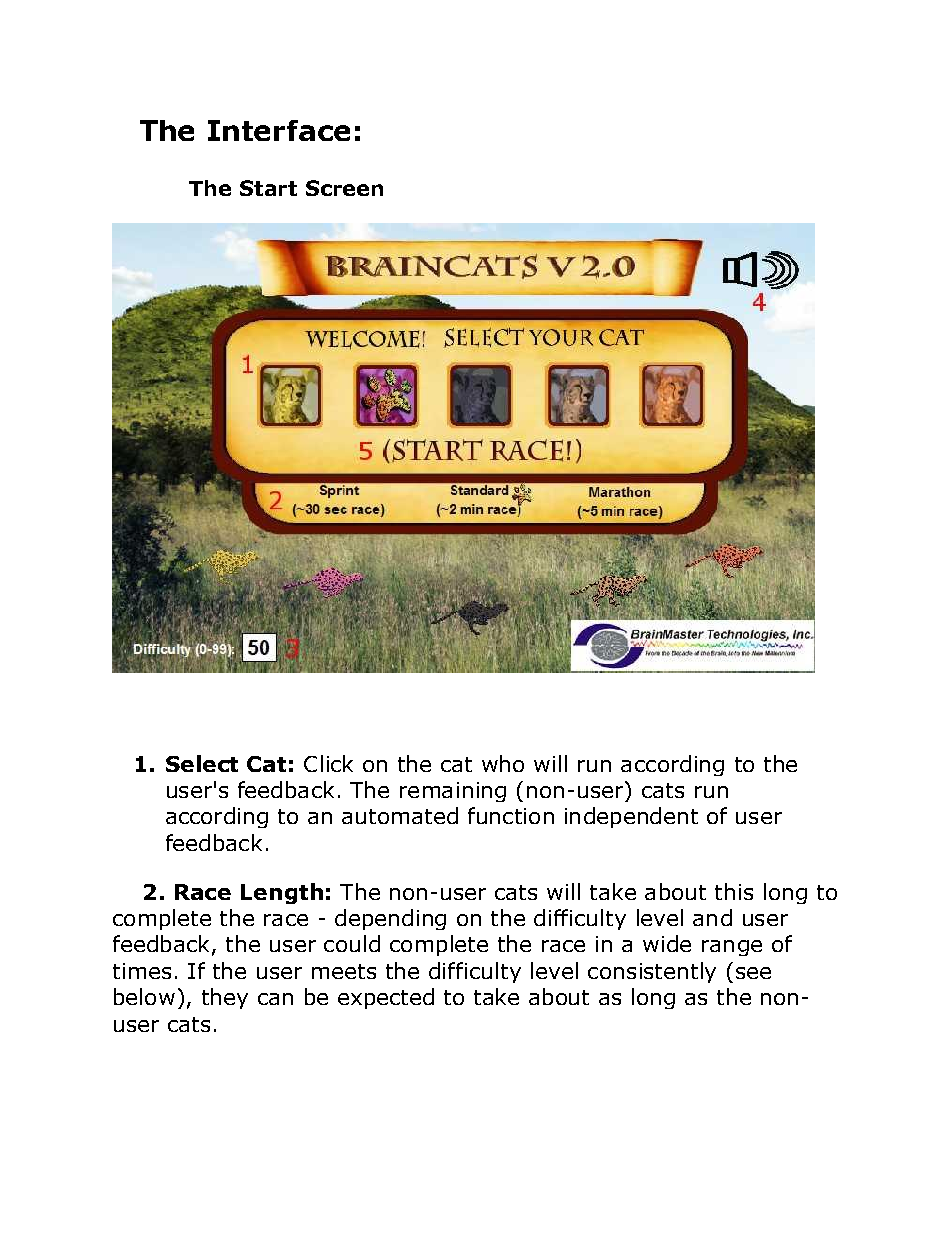  Describe the element at coordinates (400, 815) in the page. I see `automated` at that location.
